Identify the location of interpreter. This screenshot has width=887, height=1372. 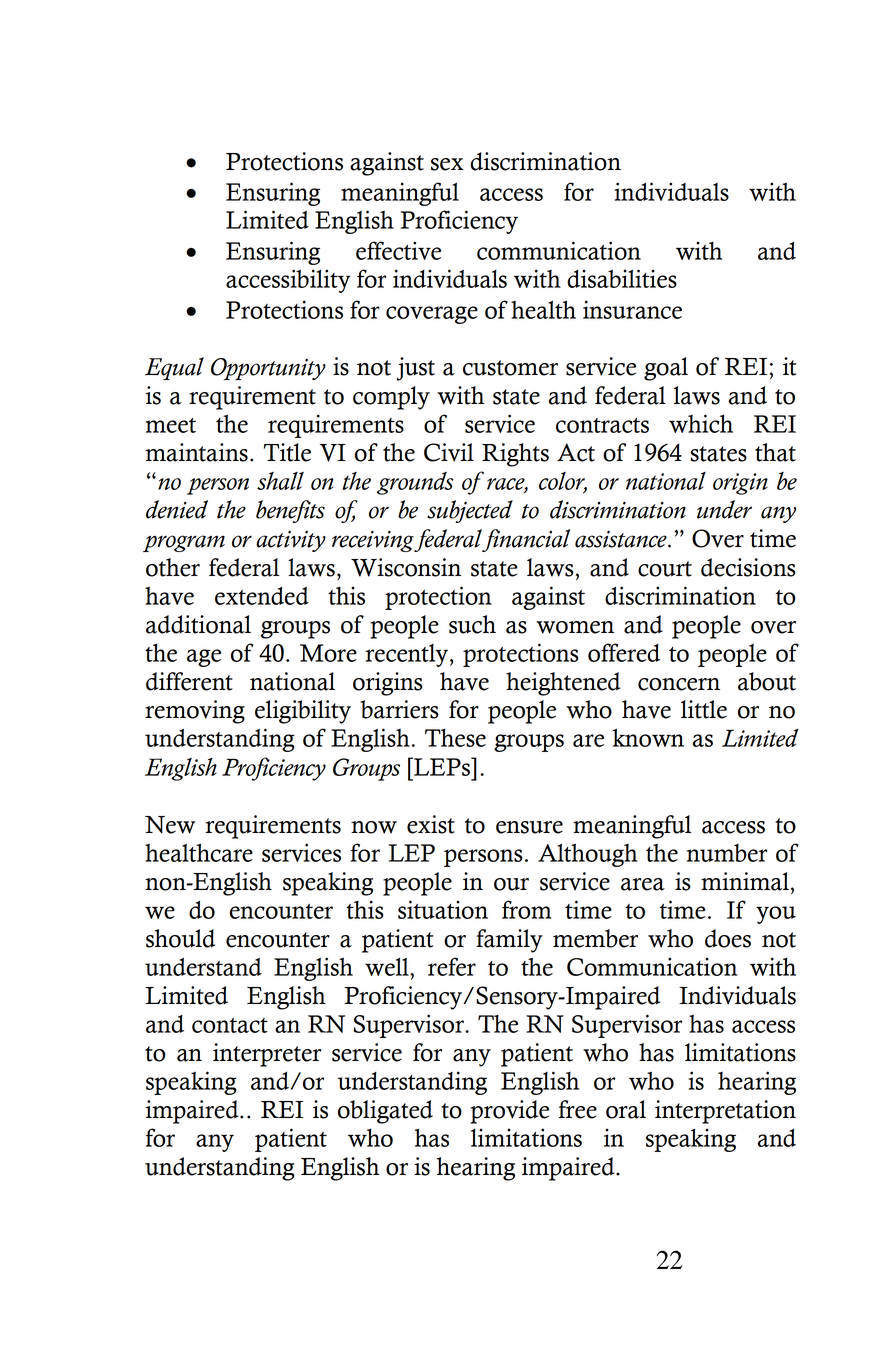
(267, 1055).
